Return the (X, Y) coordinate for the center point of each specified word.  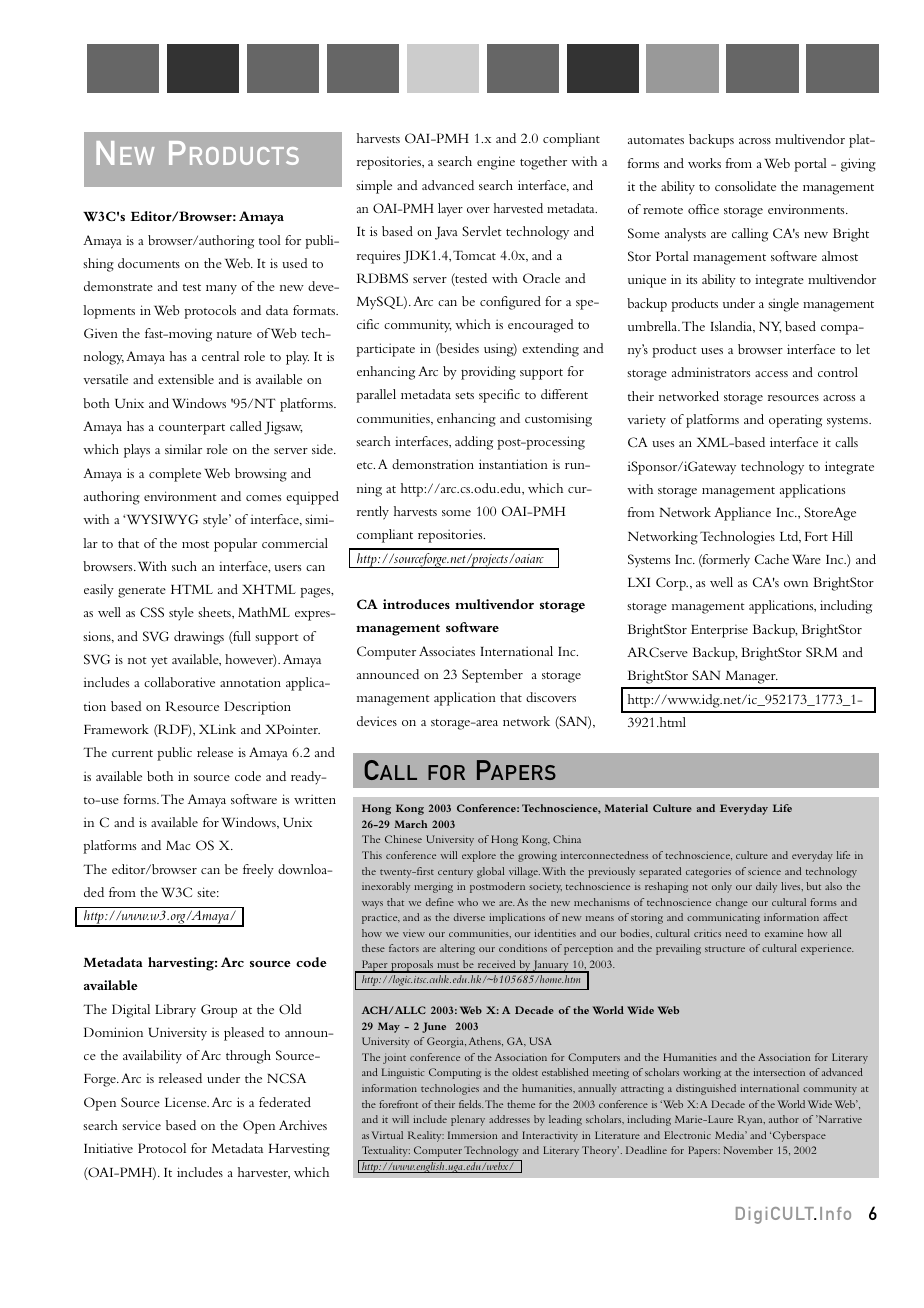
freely (258, 871)
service (141, 1125)
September (492, 676)
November (748, 1150)
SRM (822, 652)
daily (766, 887)
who (468, 902)
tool (270, 240)
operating (795, 421)
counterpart (192, 429)
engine (496, 163)
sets (464, 395)
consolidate (745, 186)
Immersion (472, 1135)
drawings (199, 638)
